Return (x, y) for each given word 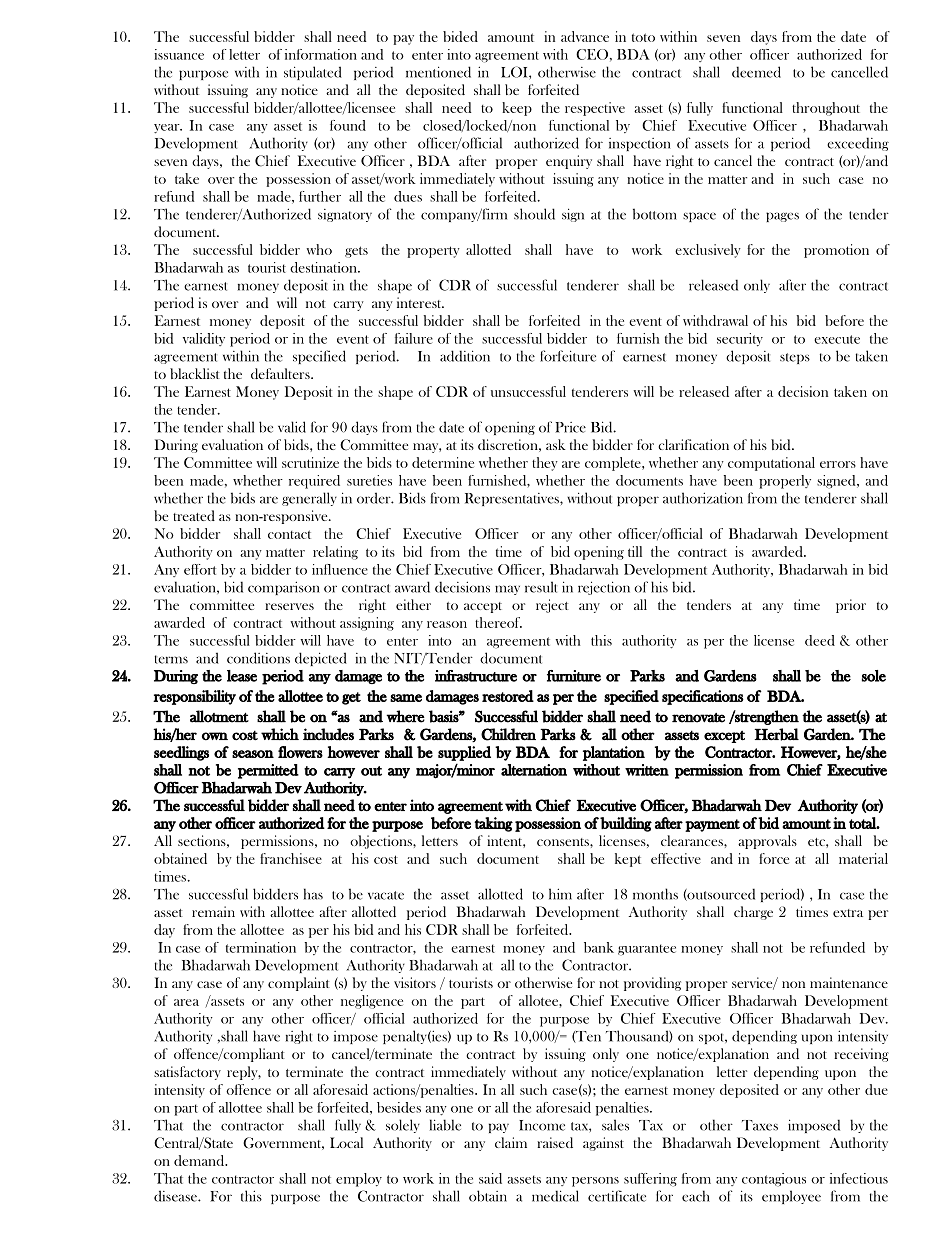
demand (200, 1160)
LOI (515, 72)
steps (795, 358)
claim (511, 1142)
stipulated (313, 73)
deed (820, 640)
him (560, 894)
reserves (289, 606)
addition (465, 356)
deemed (756, 72)
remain (213, 911)
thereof (498, 622)
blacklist (195, 373)
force (774, 858)
